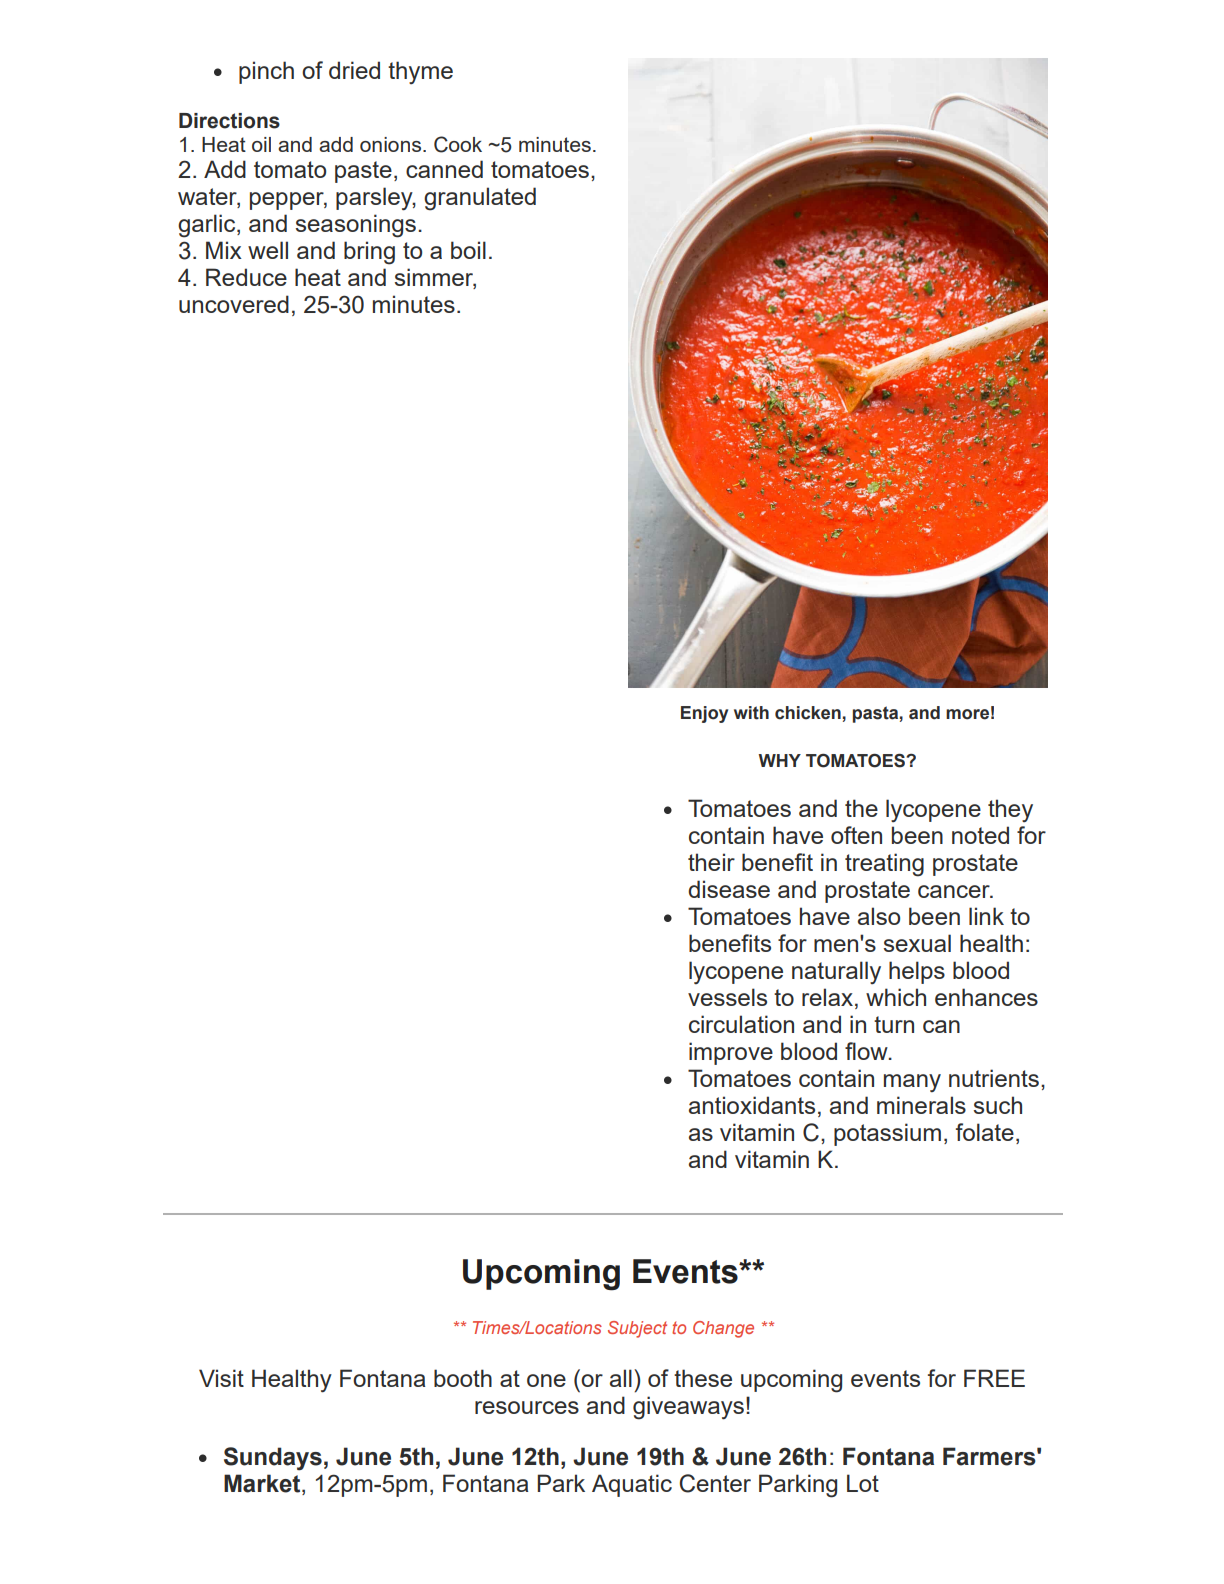  Describe the element at coordinates (458, 144) in the document. I see `Cook` at that location.
